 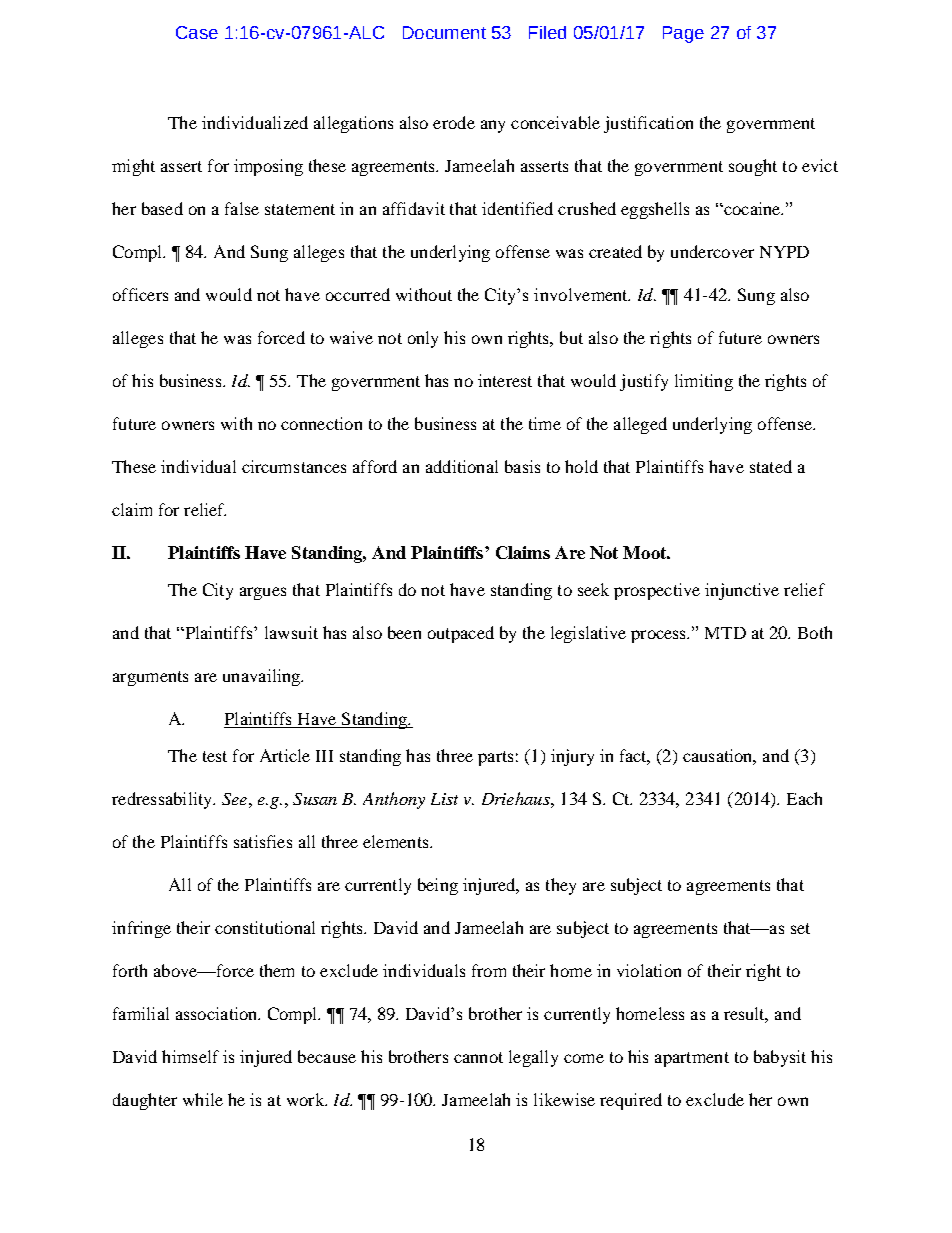 What do you see at coordinates (242, 208) in the screenshot?
I see `false` at bounding box center [242, 208].
